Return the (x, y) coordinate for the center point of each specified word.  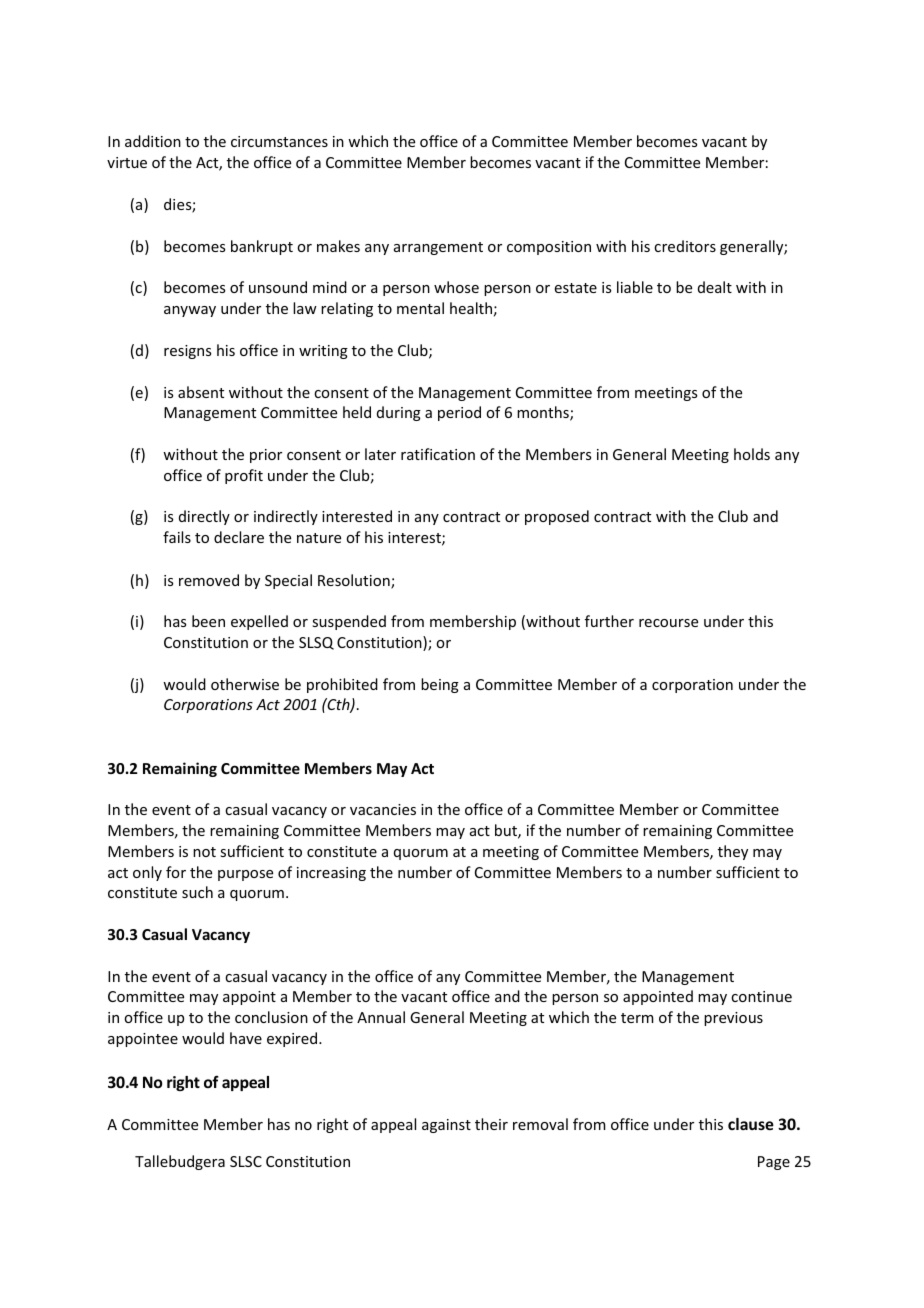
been (208, 621)
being (440, 685)
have (246, 1038)
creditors (685, 246)
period (459, 413)
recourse (668, 623)
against (446, 1126)
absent (201, 392)
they (733, 852)
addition (153, 141)
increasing (331, 874)
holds (752, 454)
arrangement (438, 248)
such (197, 892)
